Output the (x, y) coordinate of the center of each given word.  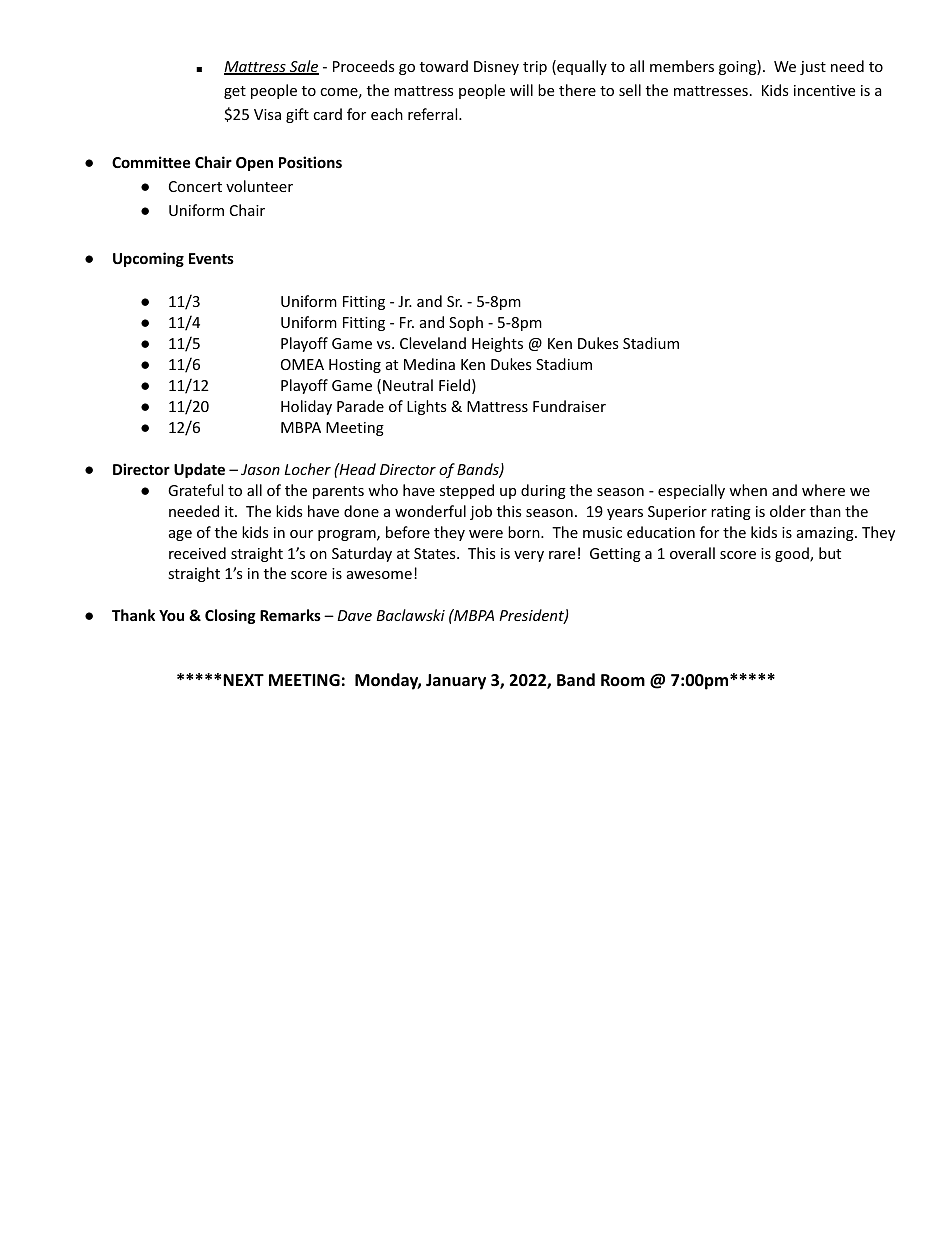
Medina (429, 364)
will (521, 90)
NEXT (243, 680)
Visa (267, 114)
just (813, 68)
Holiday (306, 407)
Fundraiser (569, 406)
